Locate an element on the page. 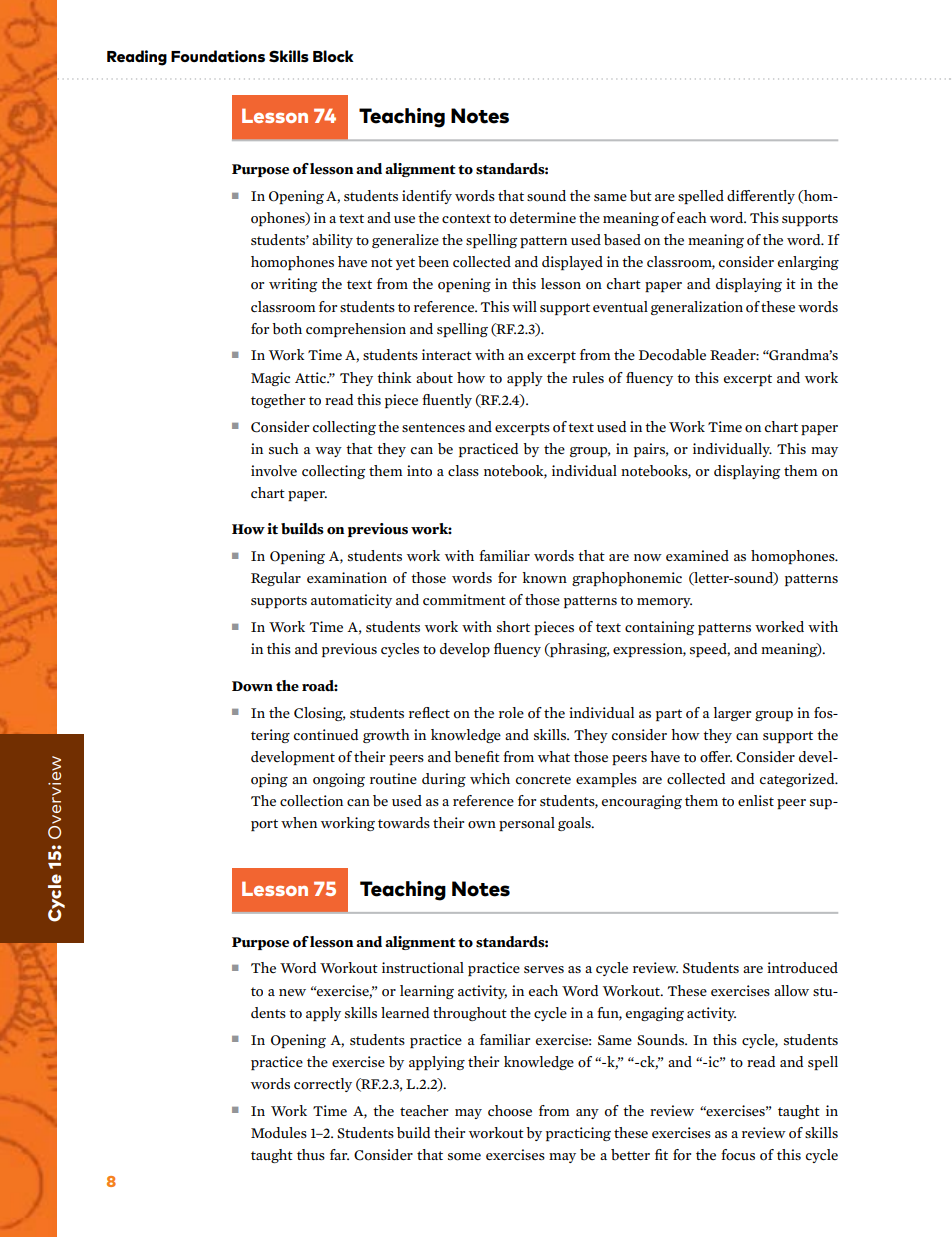 The width and height of the page is (952, 1237). Modules is located at coordinates (279, 1133).
